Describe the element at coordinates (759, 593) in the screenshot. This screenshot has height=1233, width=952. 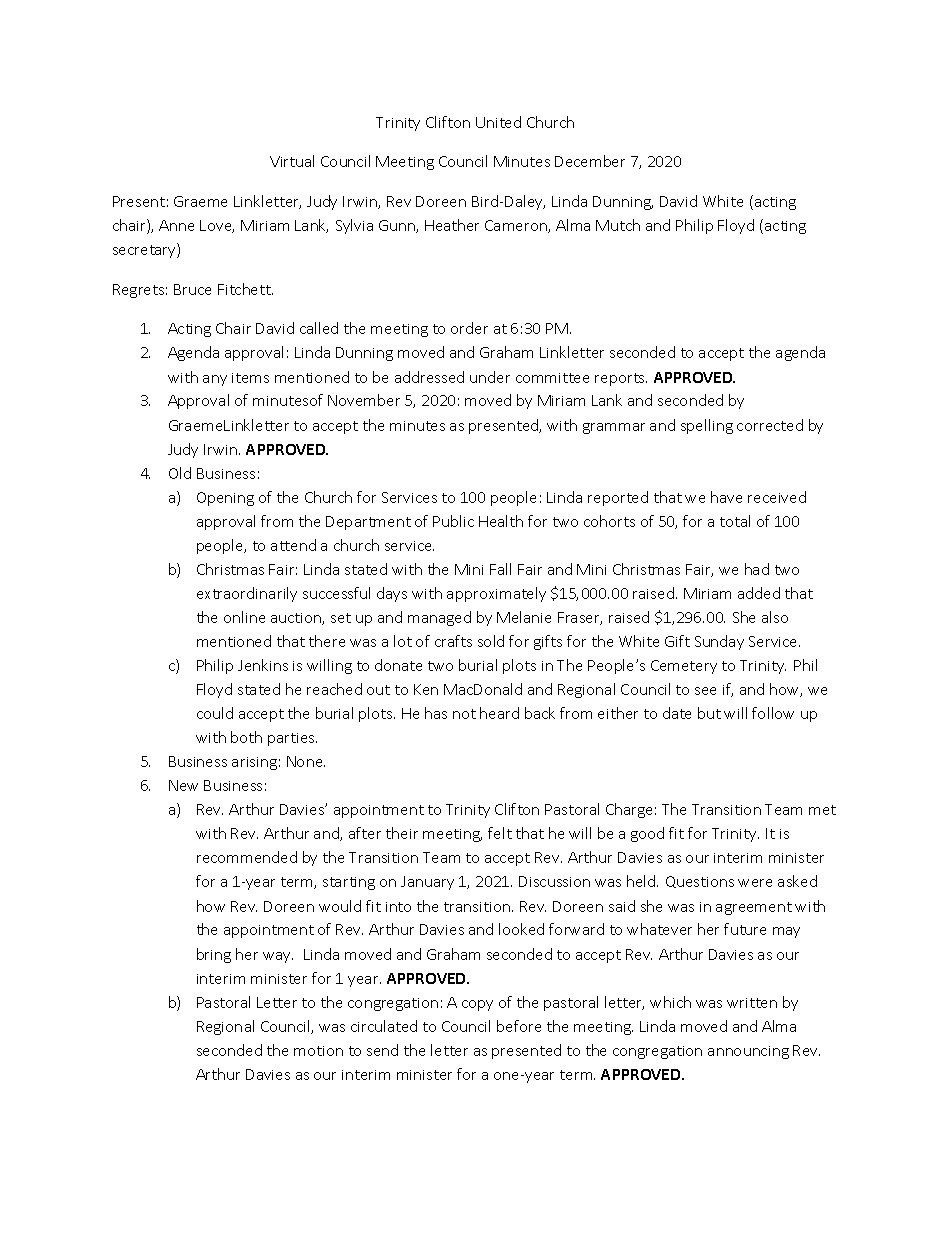
I see `added` at that location.
